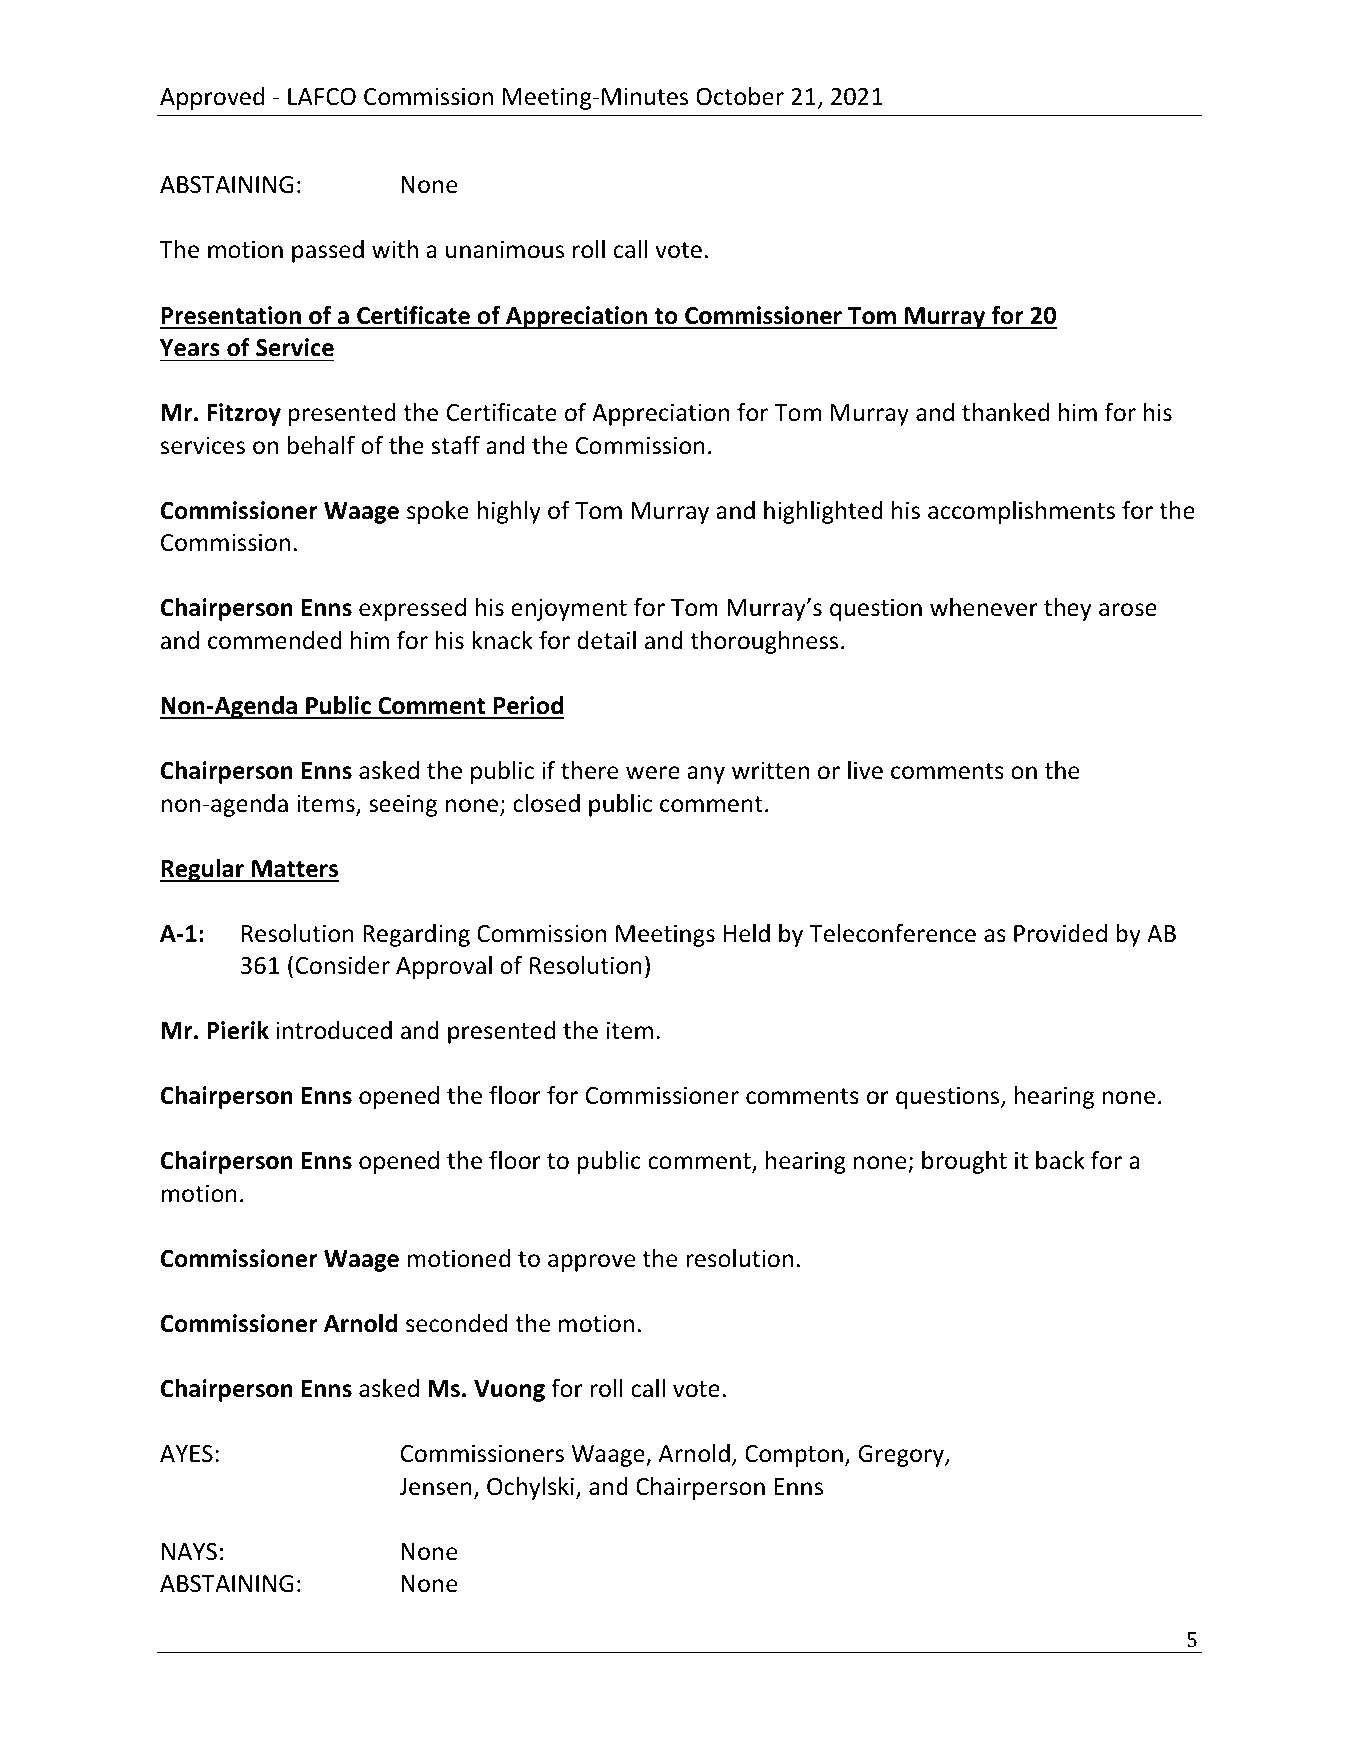 The width and height of the image is (1359, 1759). Describe the element at coordinates (740, 96) in the image. I see `October` at that location.
